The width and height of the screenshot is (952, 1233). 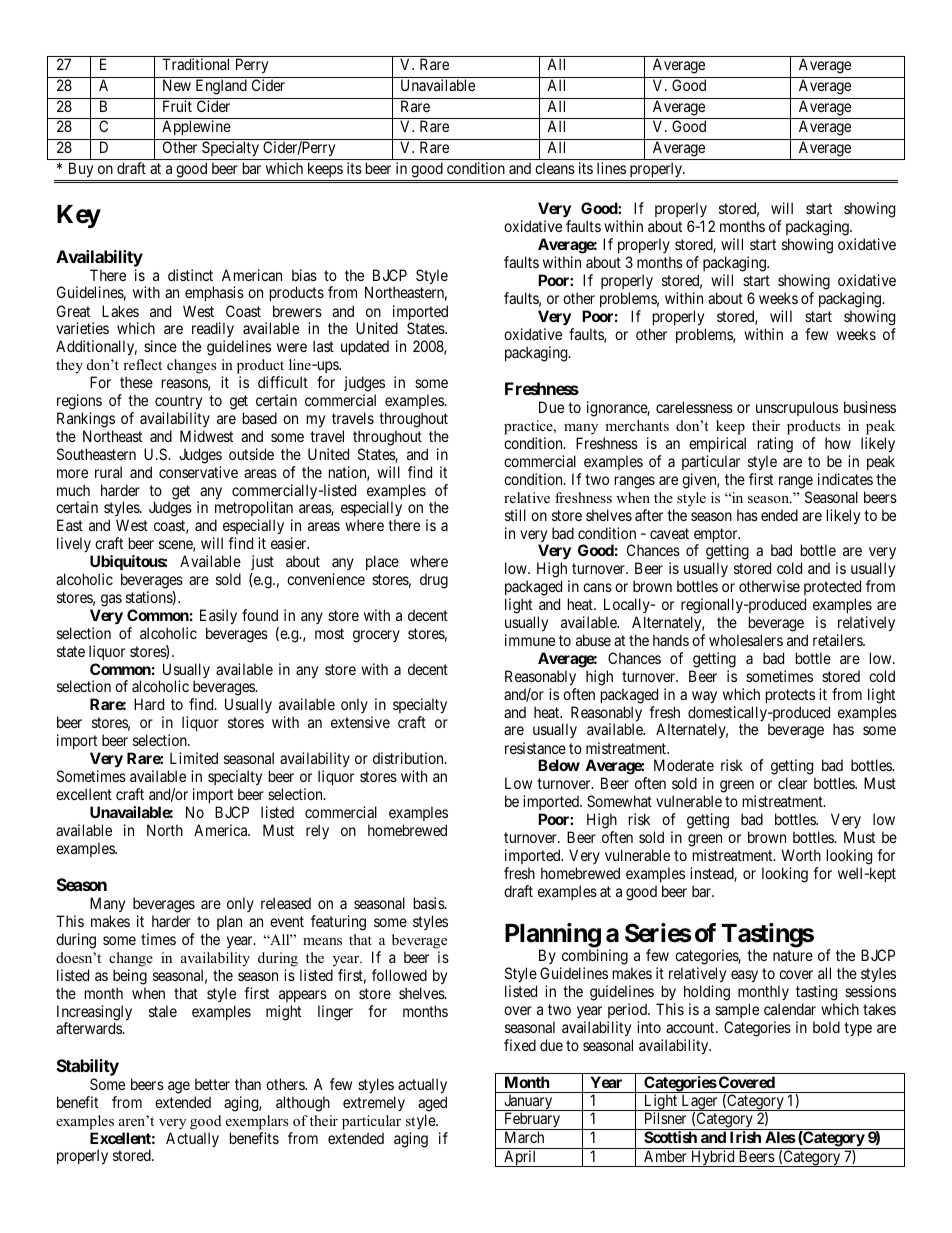 I want to click on rating, so click(x=775, y=445).
